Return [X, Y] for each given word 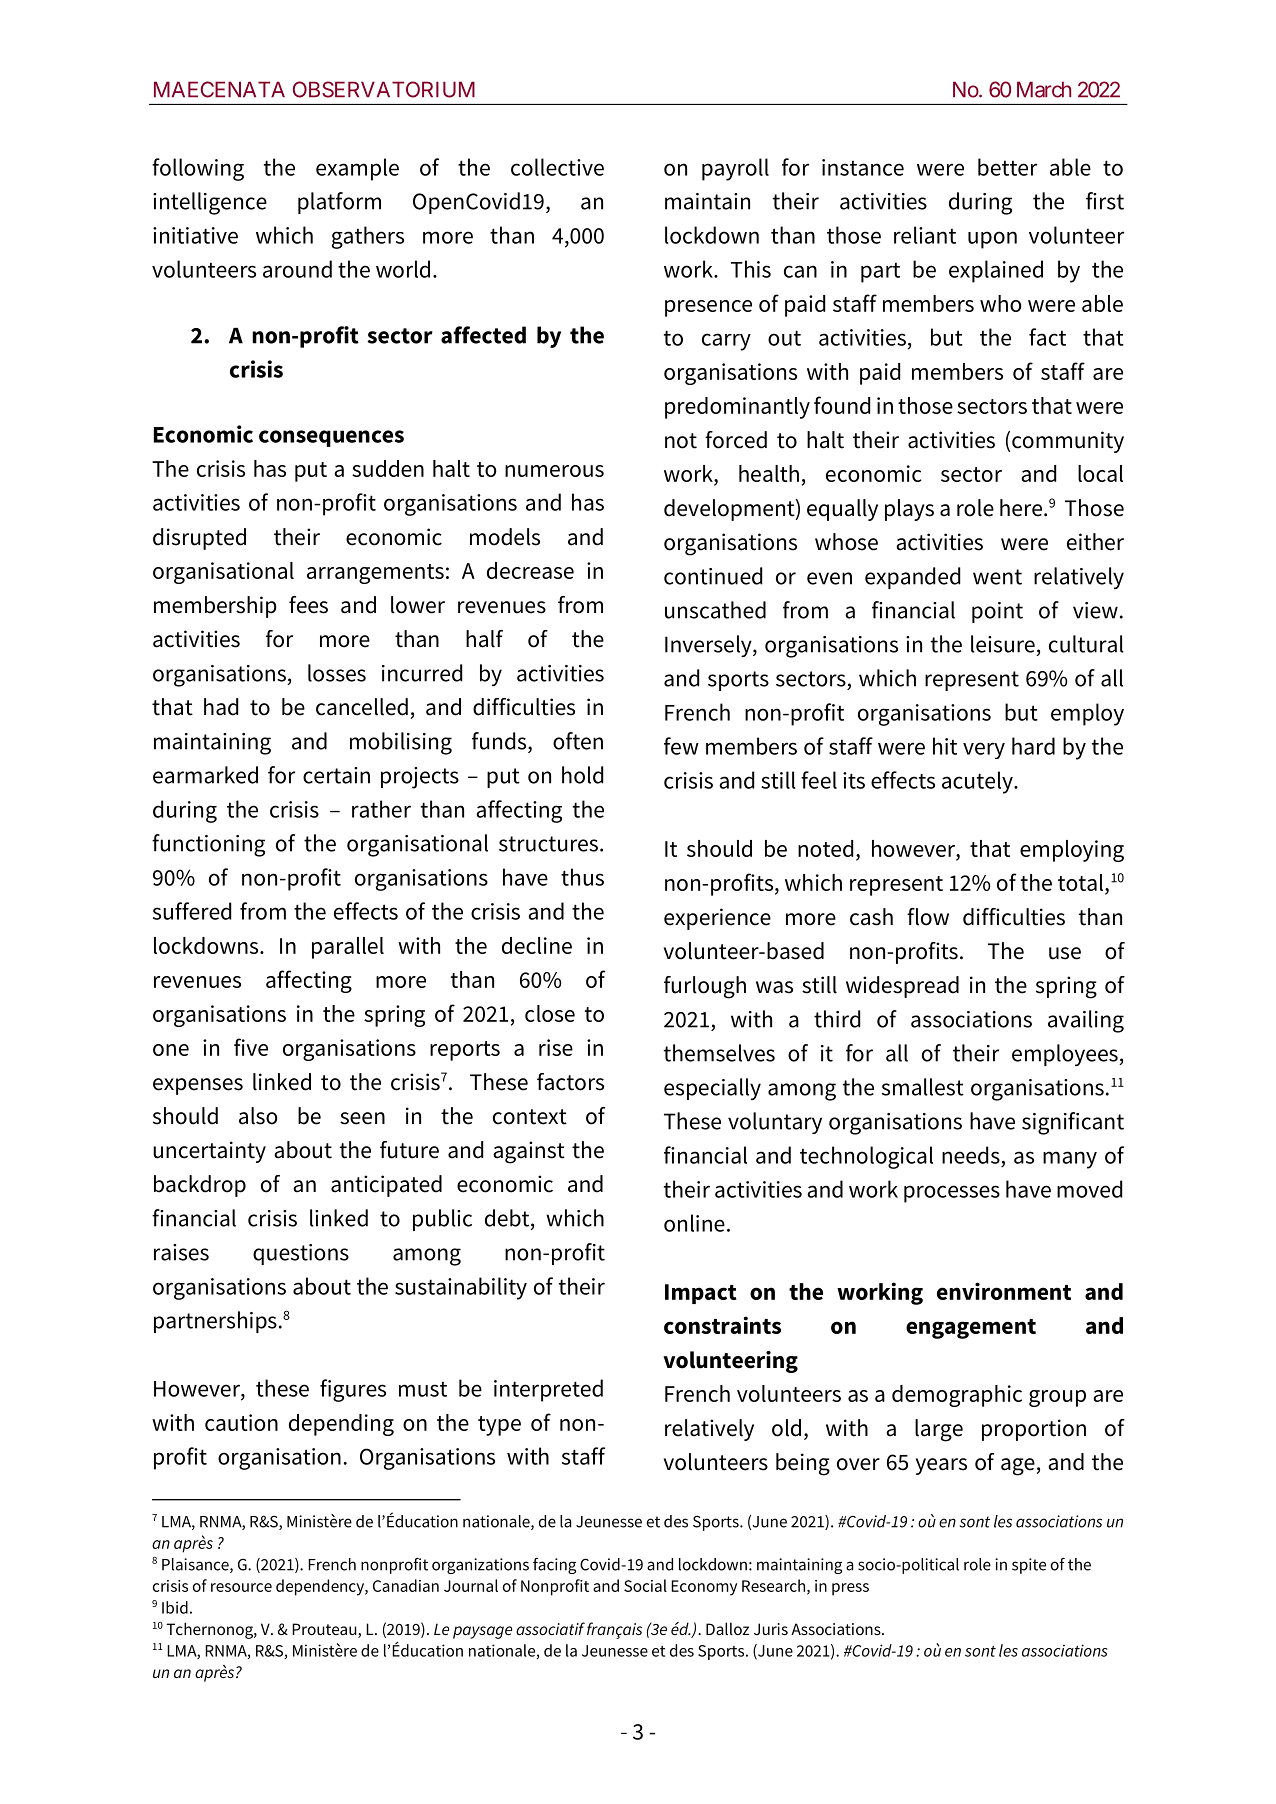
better [1007, 167]
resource [241, 1587]
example [357, 169]
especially [712, 1089]
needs [971, 1155]
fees [308, 605]
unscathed [715, 610]
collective [557, 167]
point [997, 612]
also [258, 1116]
